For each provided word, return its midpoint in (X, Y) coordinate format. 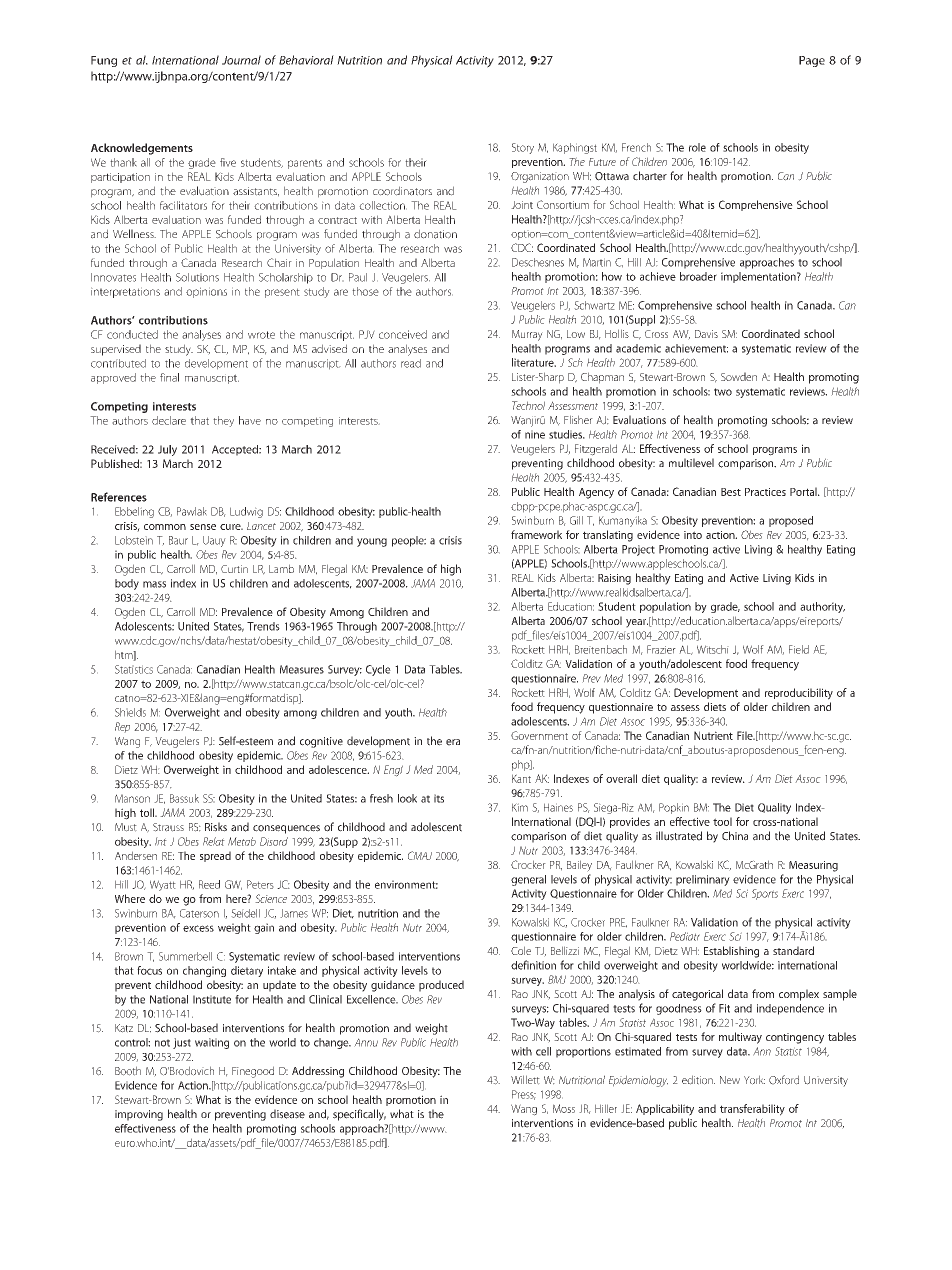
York (754, 1080)
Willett (525, 1080)
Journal (241, 60)
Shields (130, 712)
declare (169, 420)
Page (812, 61)
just (182, 1043)
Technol (528, 405)
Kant (521, 778)
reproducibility (799, 694)
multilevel (691, 463)
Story (523, 148)
